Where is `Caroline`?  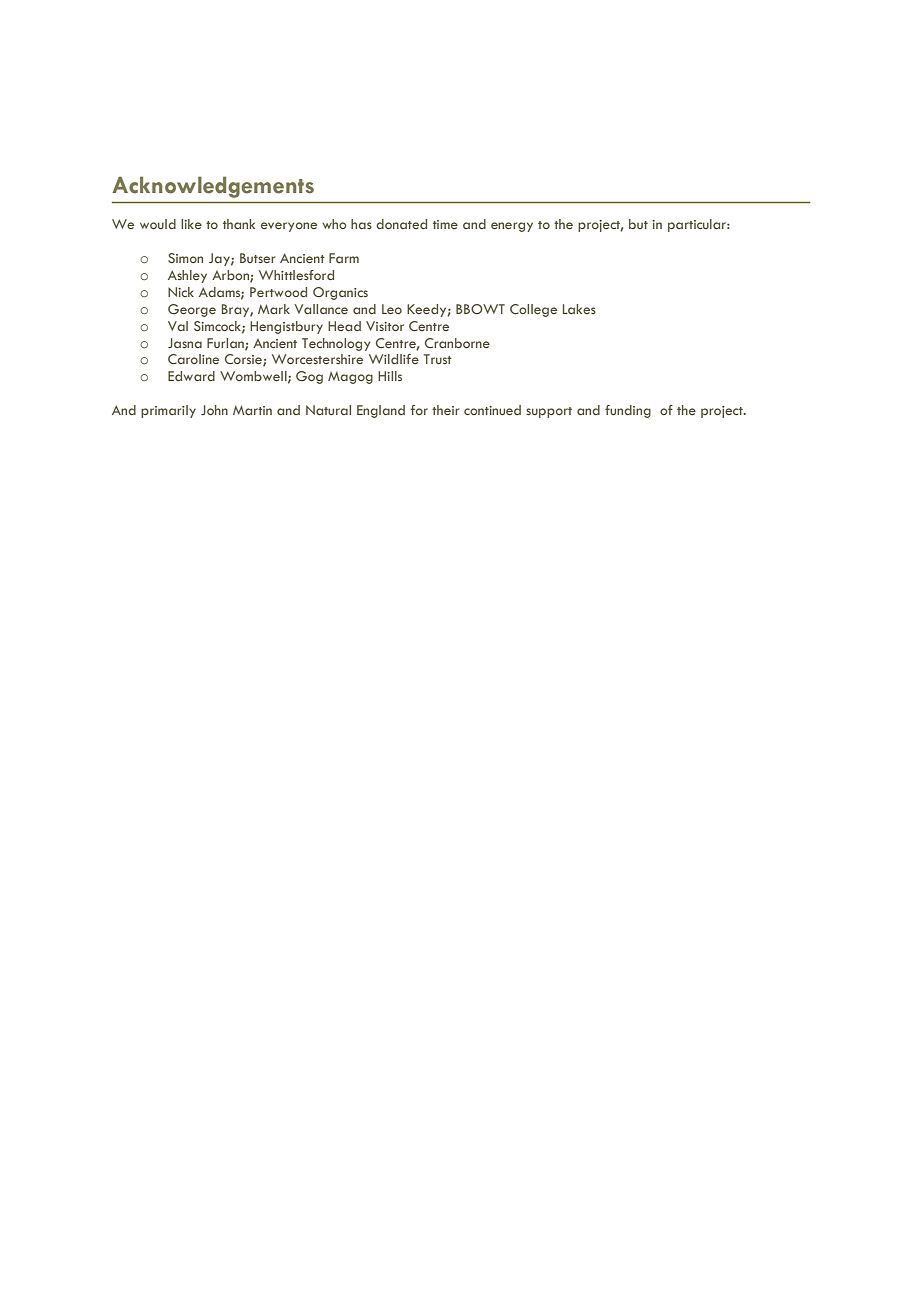 Caroline is located at coordinates (193, 359).
